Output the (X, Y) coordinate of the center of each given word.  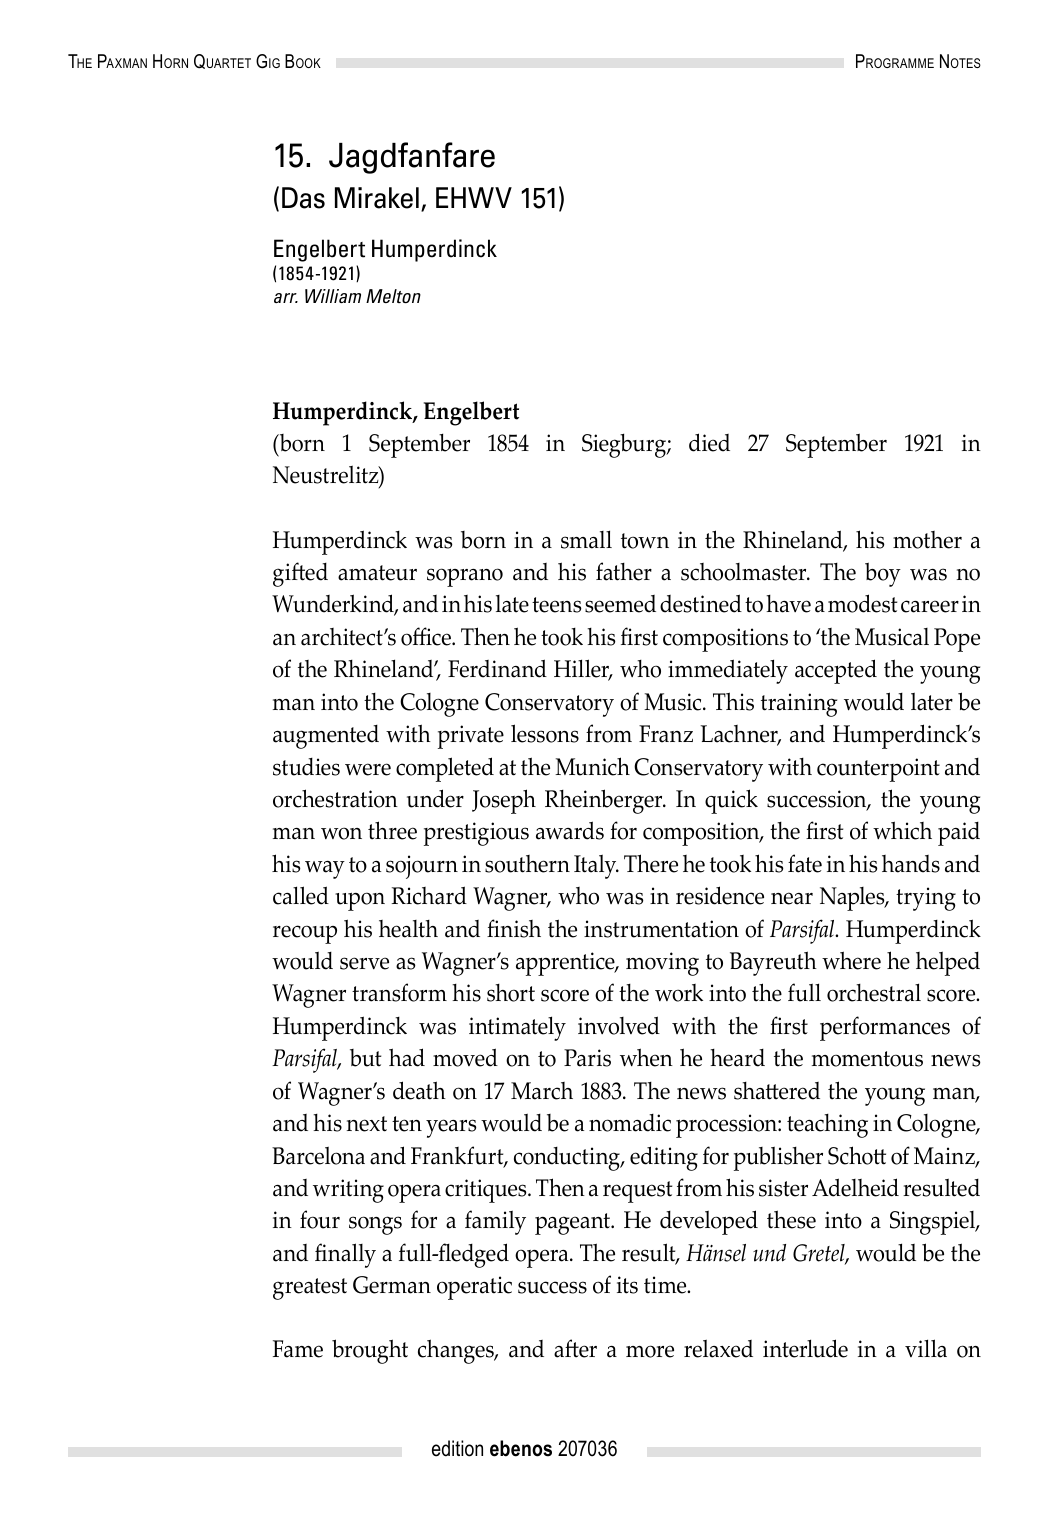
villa (926, 1348)
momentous (867, 1059)
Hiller (583, 670)
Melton (393, 296)
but (365, 1058)
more (650, 1351)
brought (370, 1351)
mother (927, 540)
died (709, 442)
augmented (326, 737)
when (646, 1057)
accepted (836, 671)
